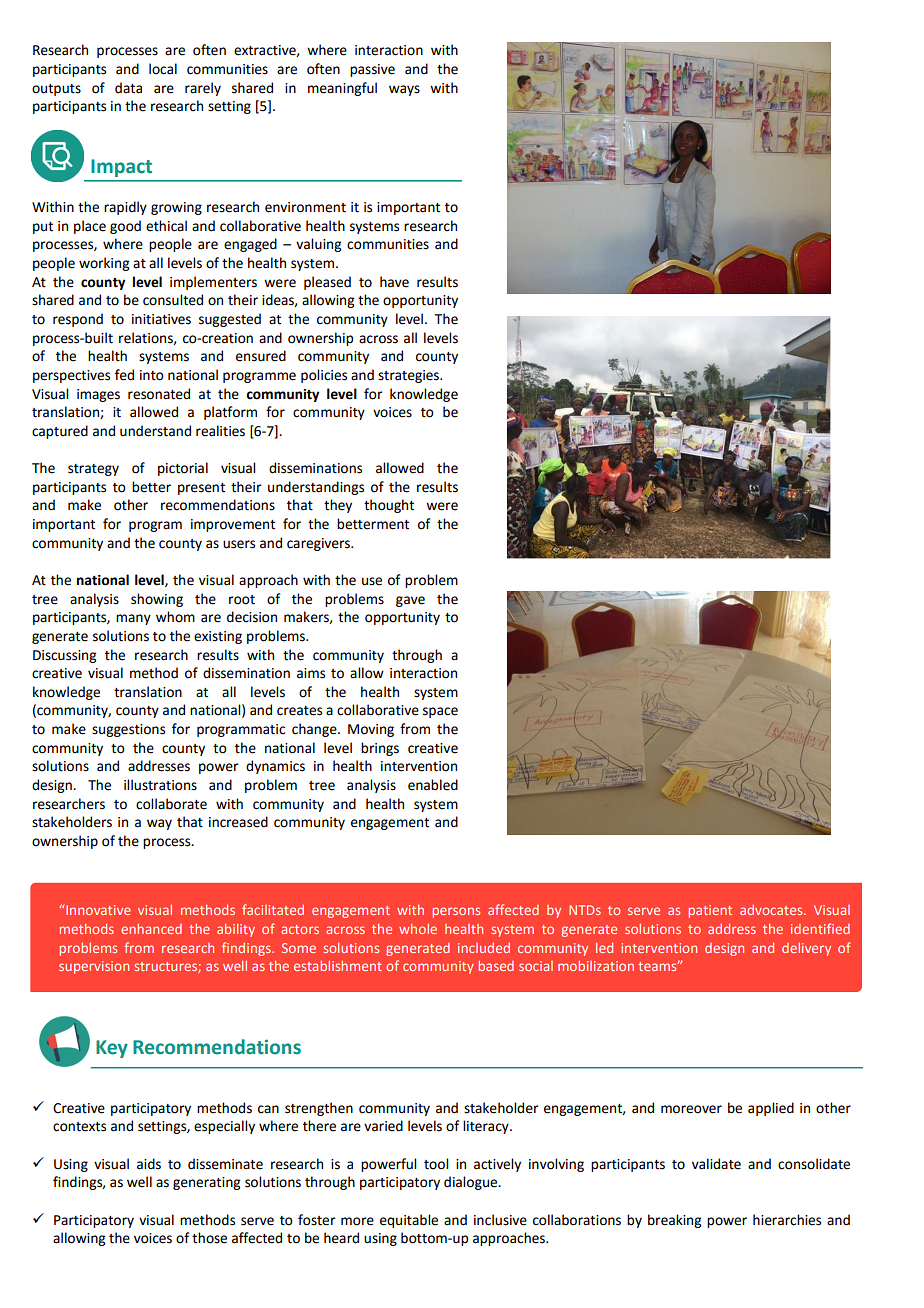 The image size is (924, 1308). I want to click on pictorial, so click(183, 469).
